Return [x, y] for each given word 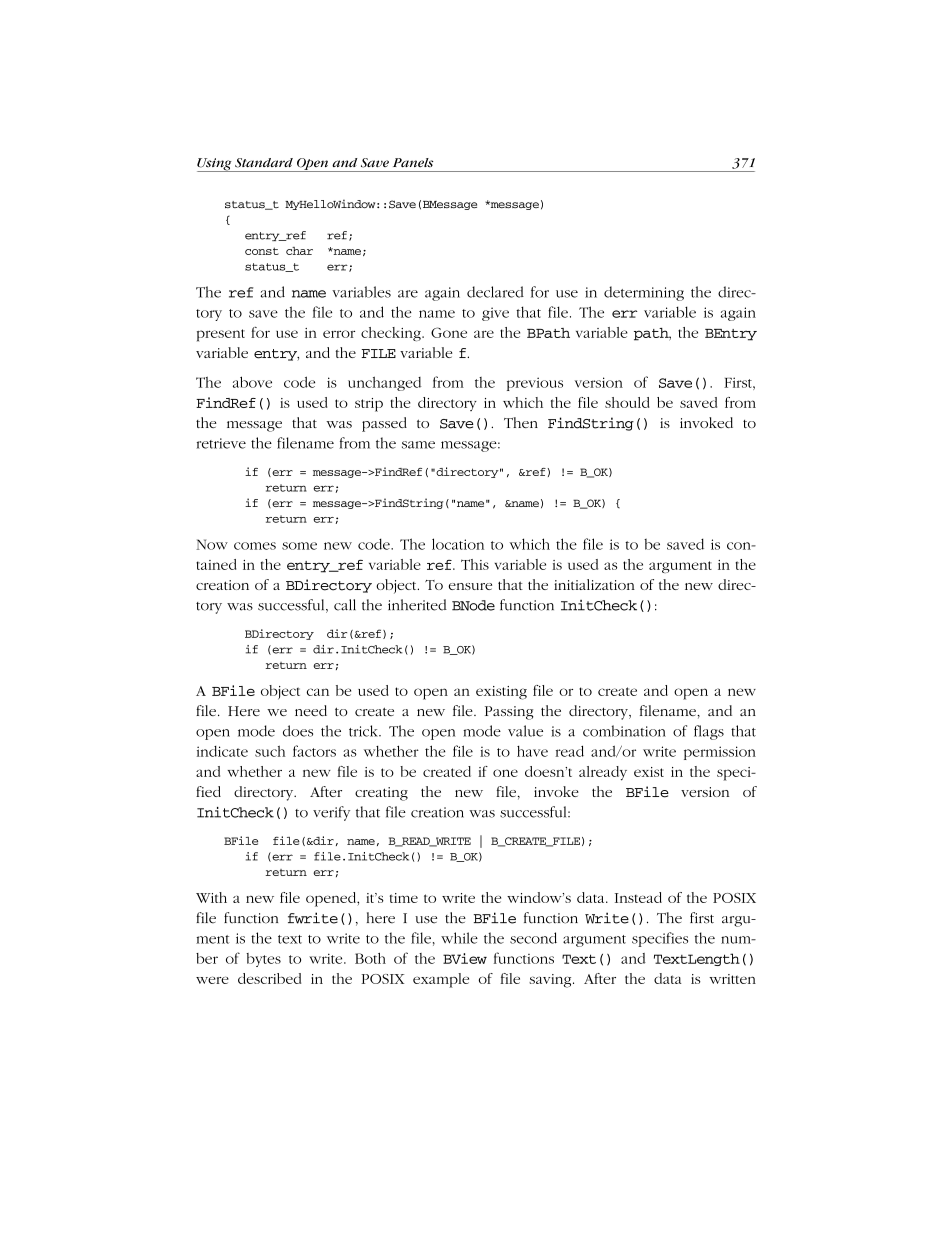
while [459, 938]
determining [644, 293]
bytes [263, 960]
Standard [264, 163]
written [732, 979]
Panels [413, 162]
